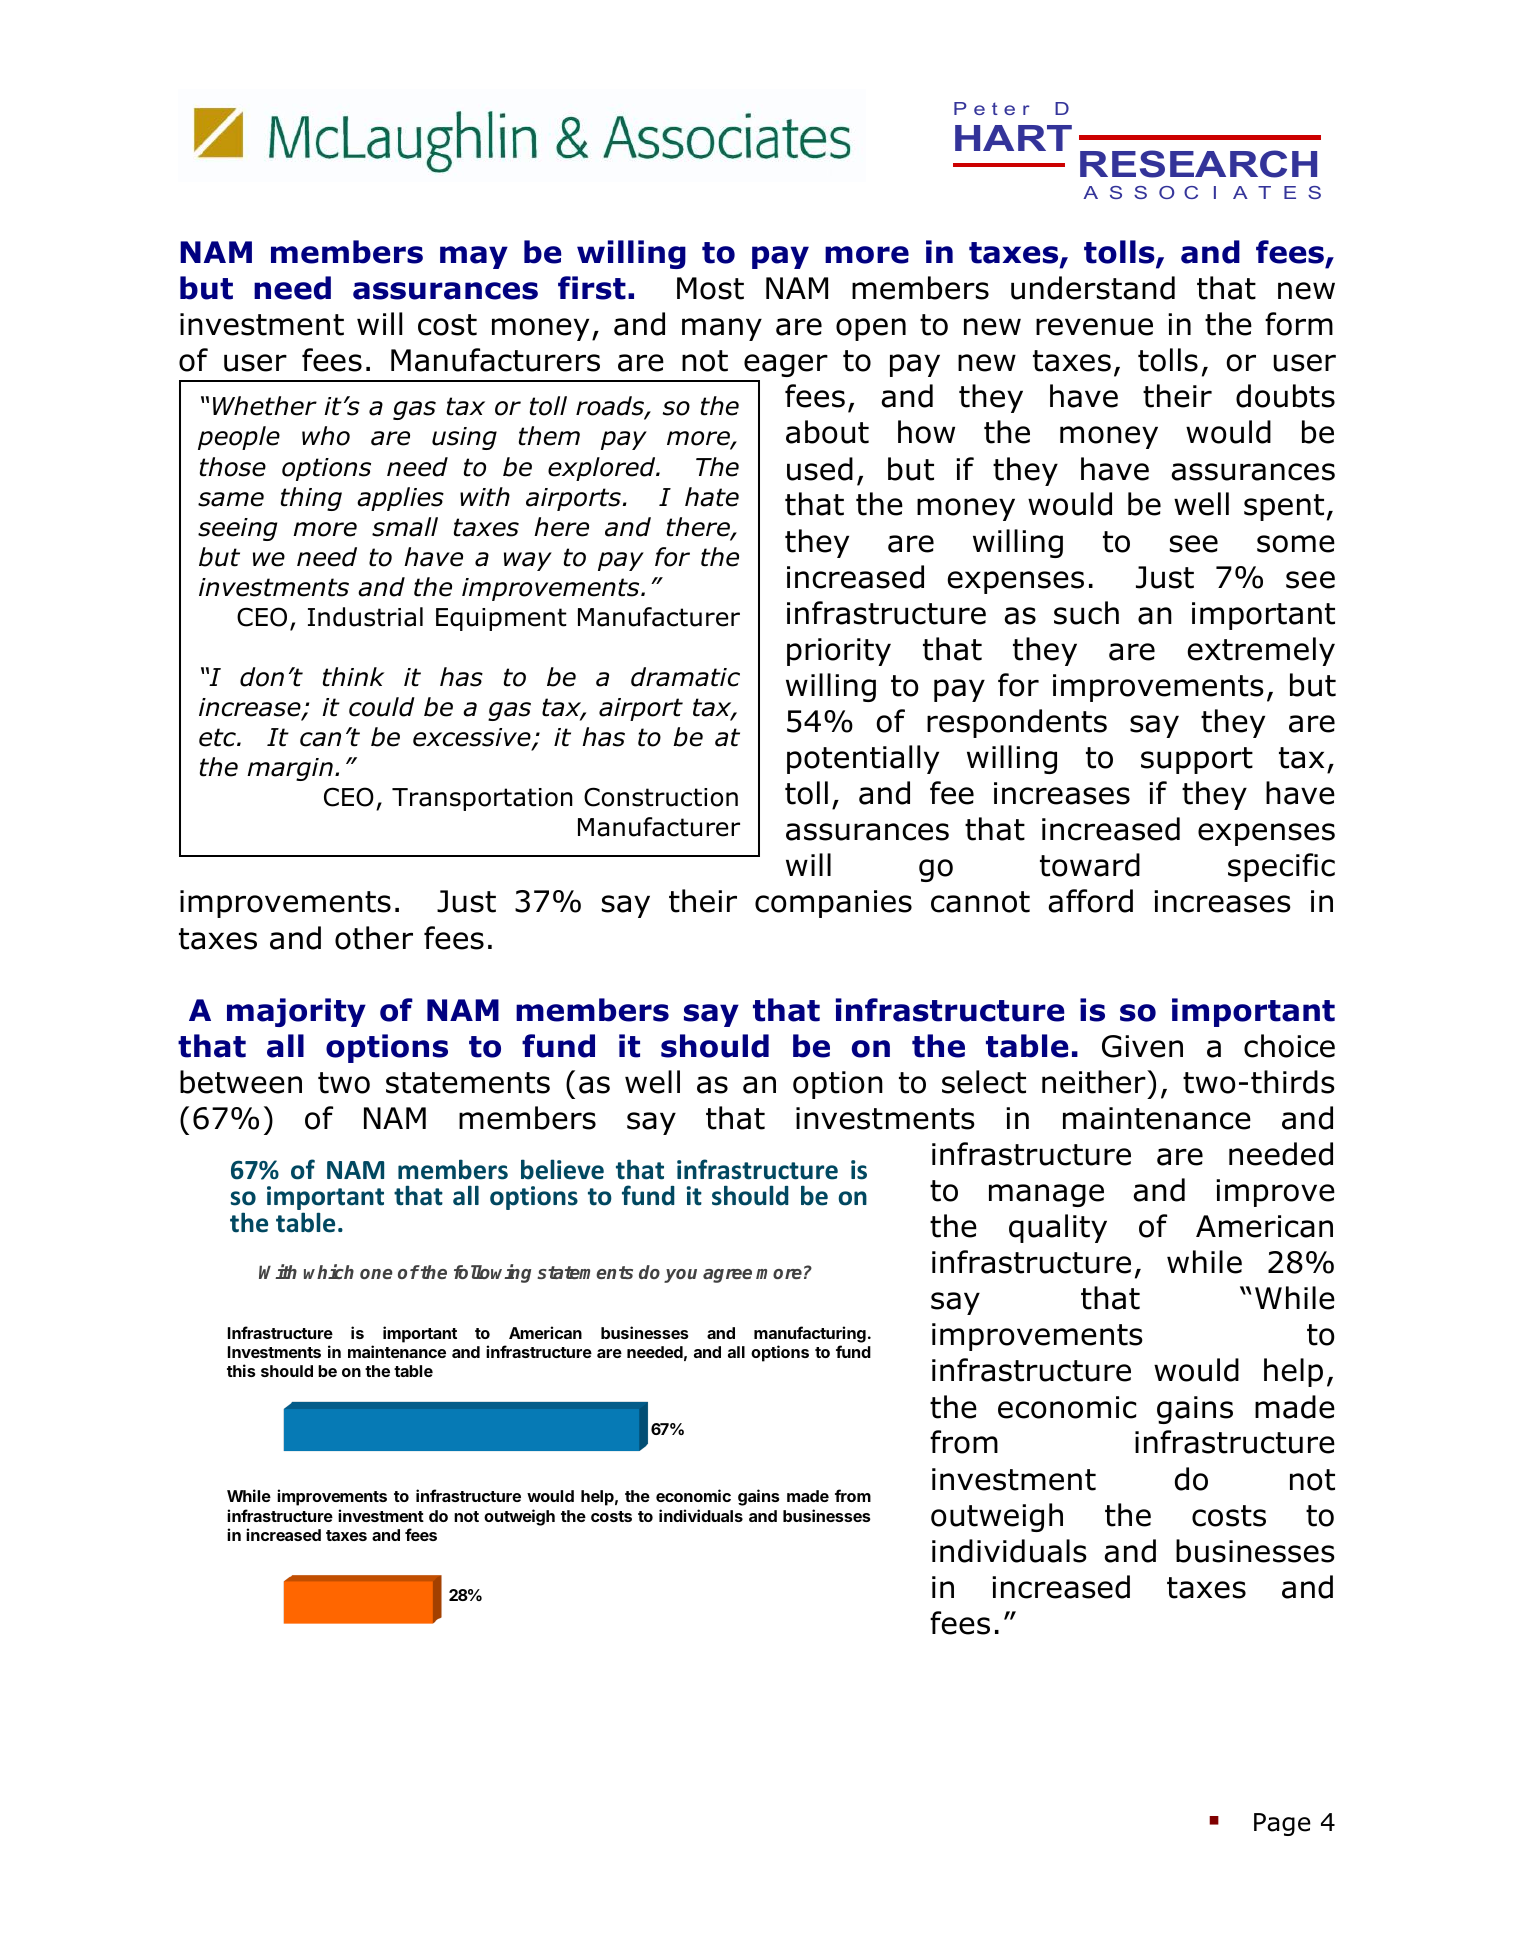 This screenshot has height=1959, width=1514. What do you see at coordinates (474, 257) in the screenshot?
I see `may` at bounding box center [474, 257].
